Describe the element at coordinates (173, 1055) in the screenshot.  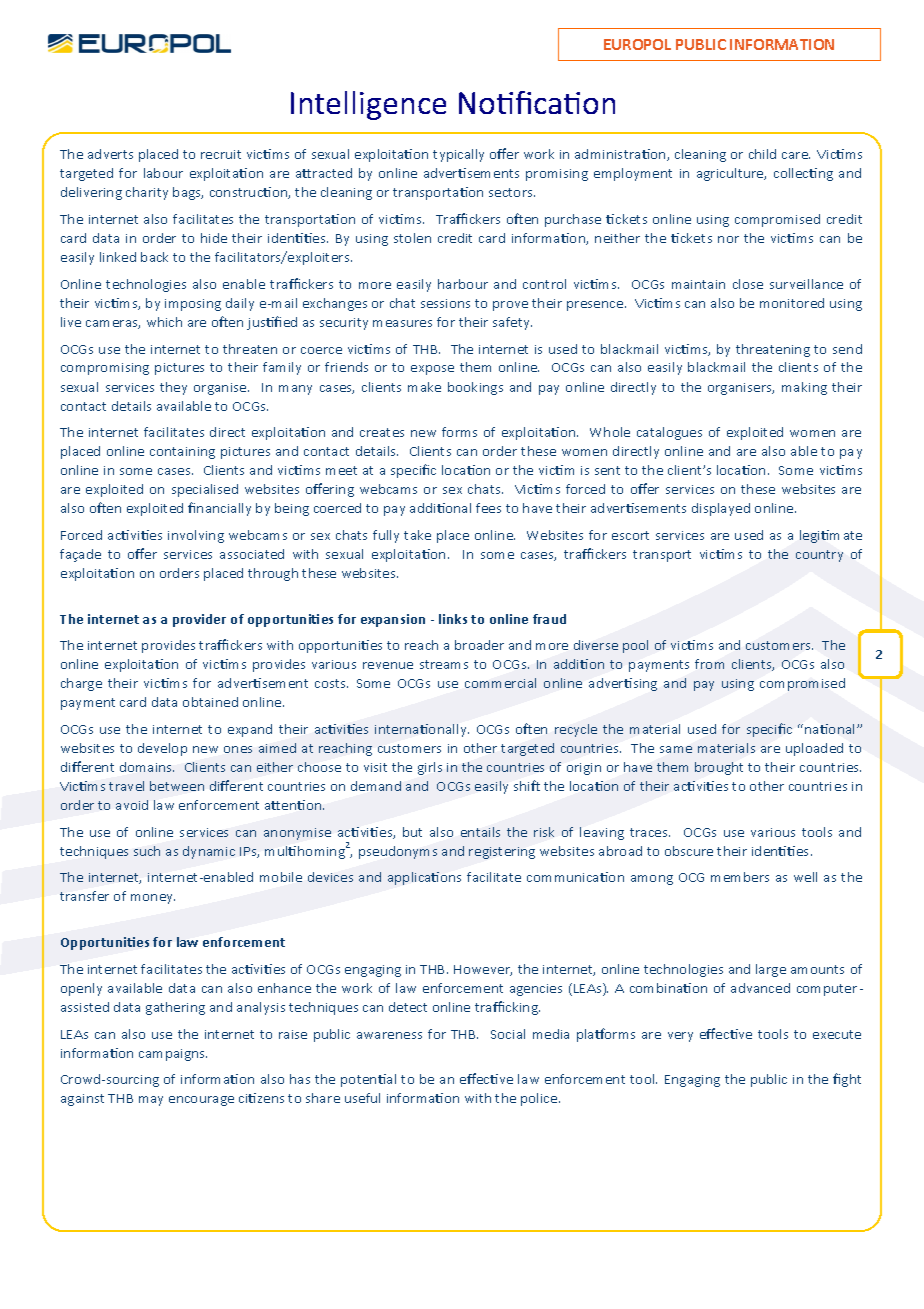
I see `campaigns` at that location.
